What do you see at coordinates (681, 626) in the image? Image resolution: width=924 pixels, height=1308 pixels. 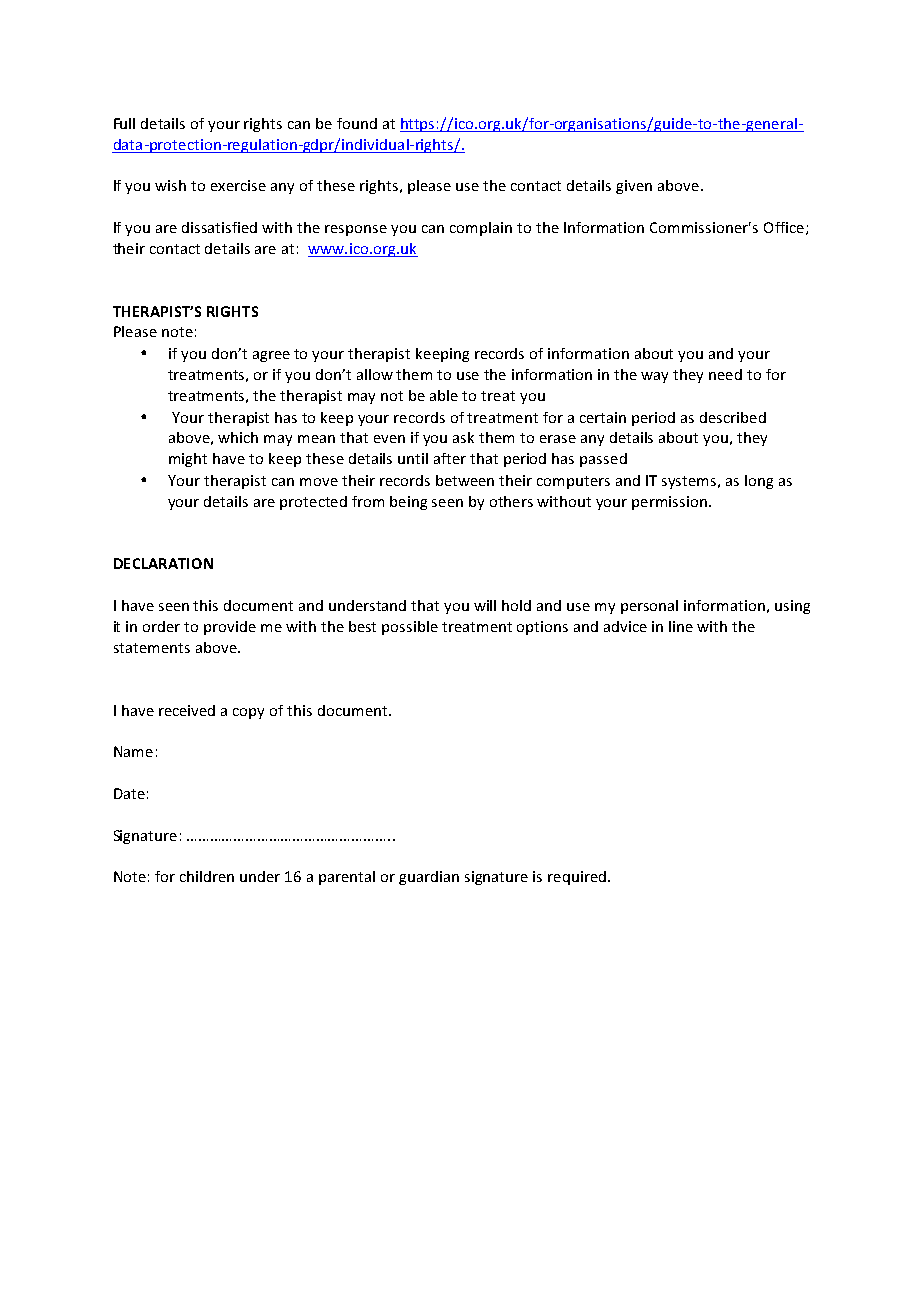 I see `line` at bounding box center [681, 626].
